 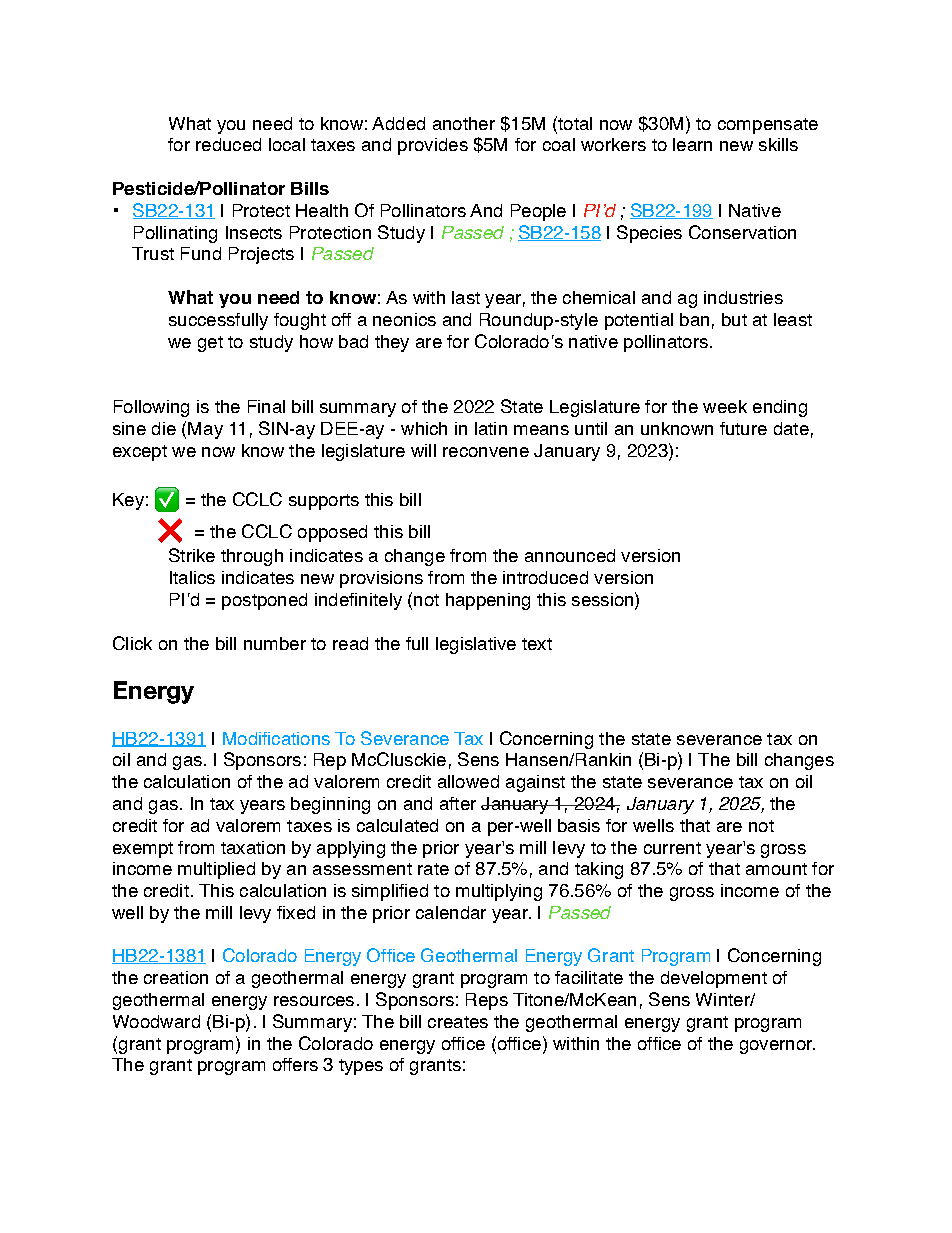 I want to click on provides, so click(x=433, y=146).
